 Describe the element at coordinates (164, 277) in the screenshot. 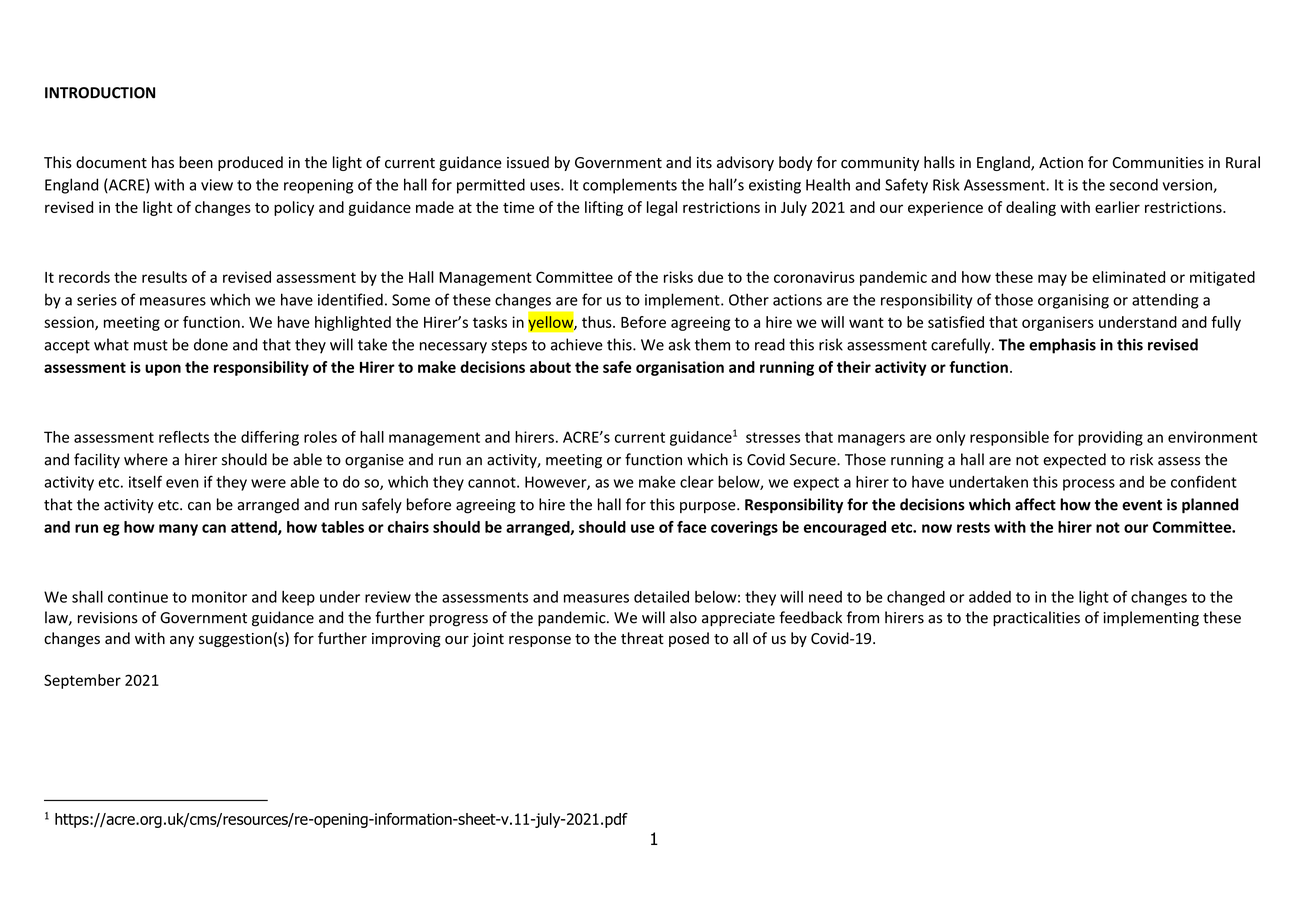

I see `results` at that location.
